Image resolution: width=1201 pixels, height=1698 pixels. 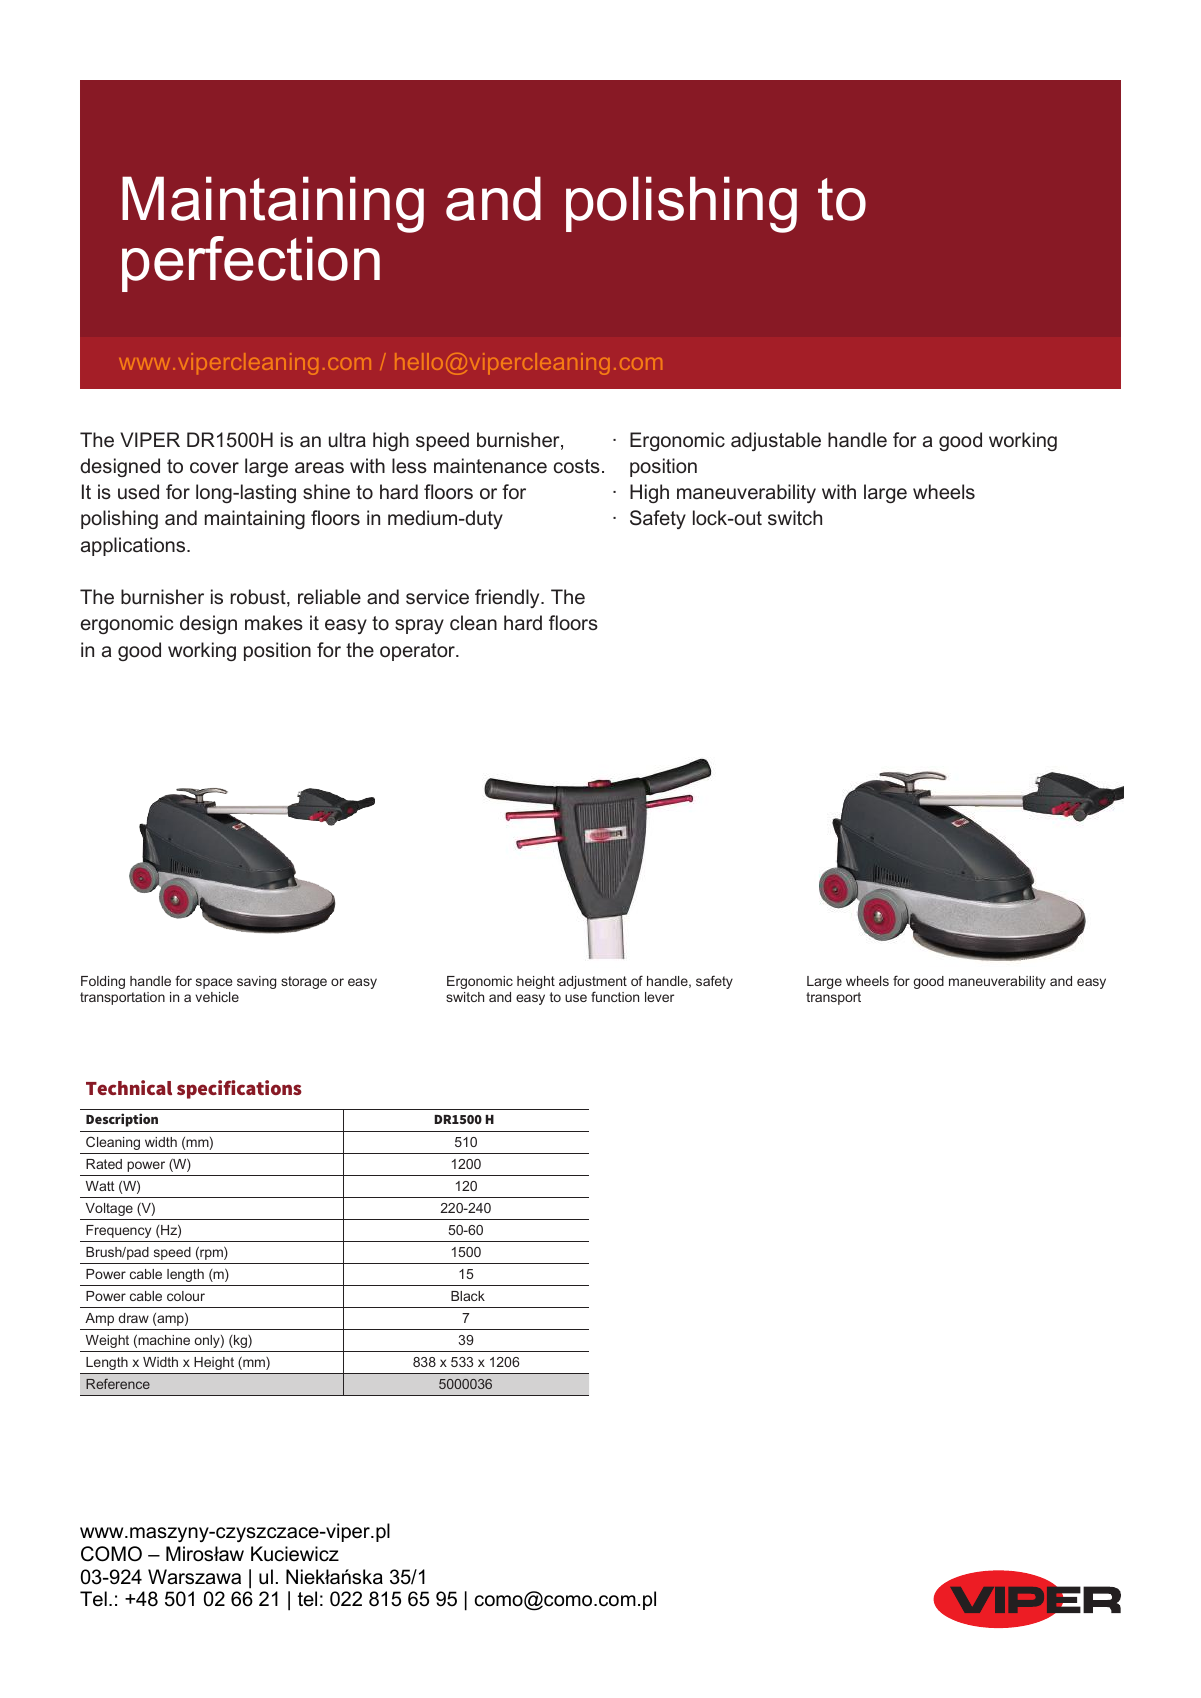 I want to click on ultra, so click(x=347, y=440).
